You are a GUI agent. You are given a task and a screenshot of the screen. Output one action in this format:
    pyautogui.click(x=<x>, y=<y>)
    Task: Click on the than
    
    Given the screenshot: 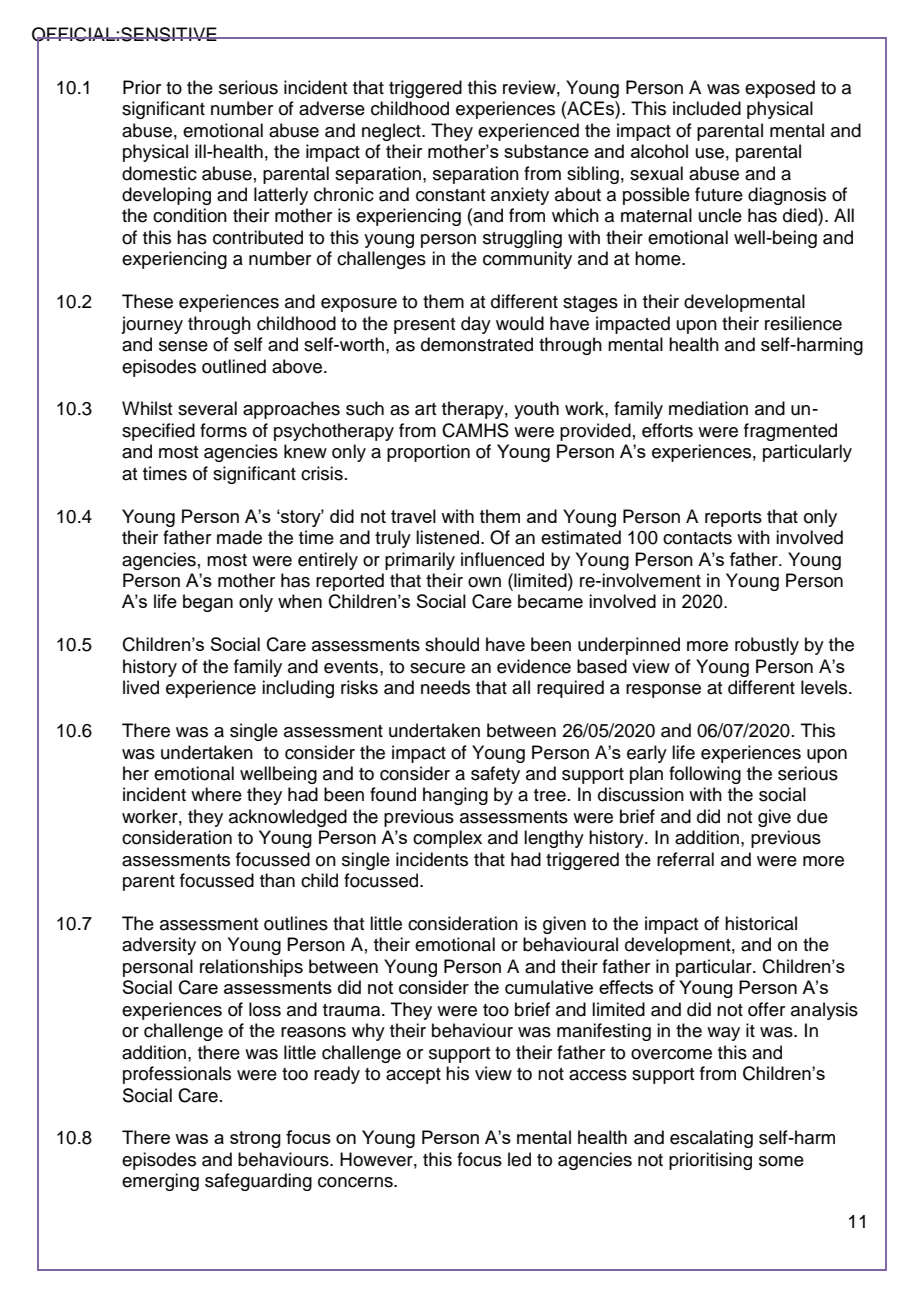 What is the action you would take?
    pyautogui.click(x=277, y=880)
